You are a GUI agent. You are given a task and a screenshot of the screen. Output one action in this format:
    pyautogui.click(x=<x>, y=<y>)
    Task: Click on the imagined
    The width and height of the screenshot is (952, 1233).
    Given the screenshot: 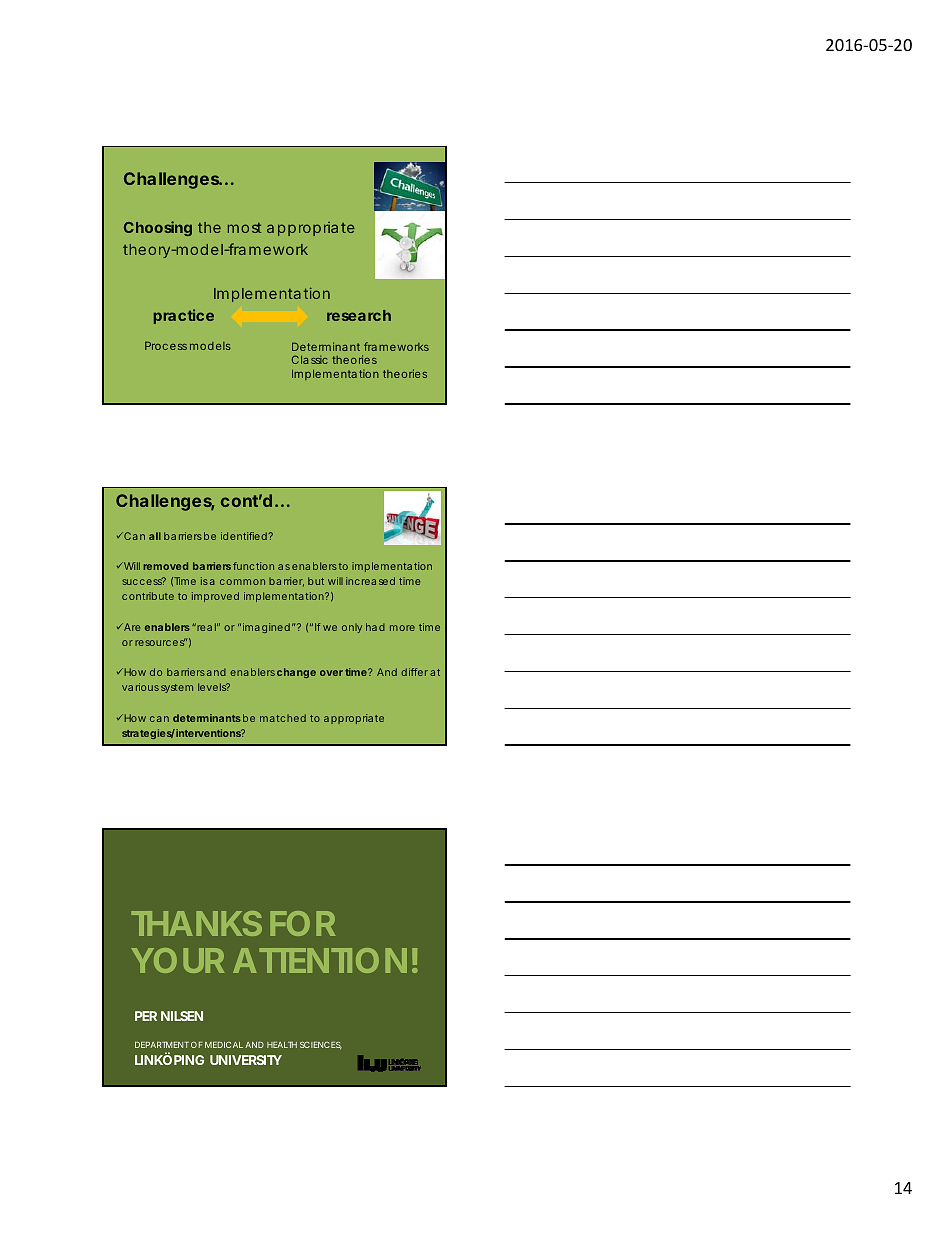 What is the action you would take?
    pyautogui.click(x=266, y=628)
